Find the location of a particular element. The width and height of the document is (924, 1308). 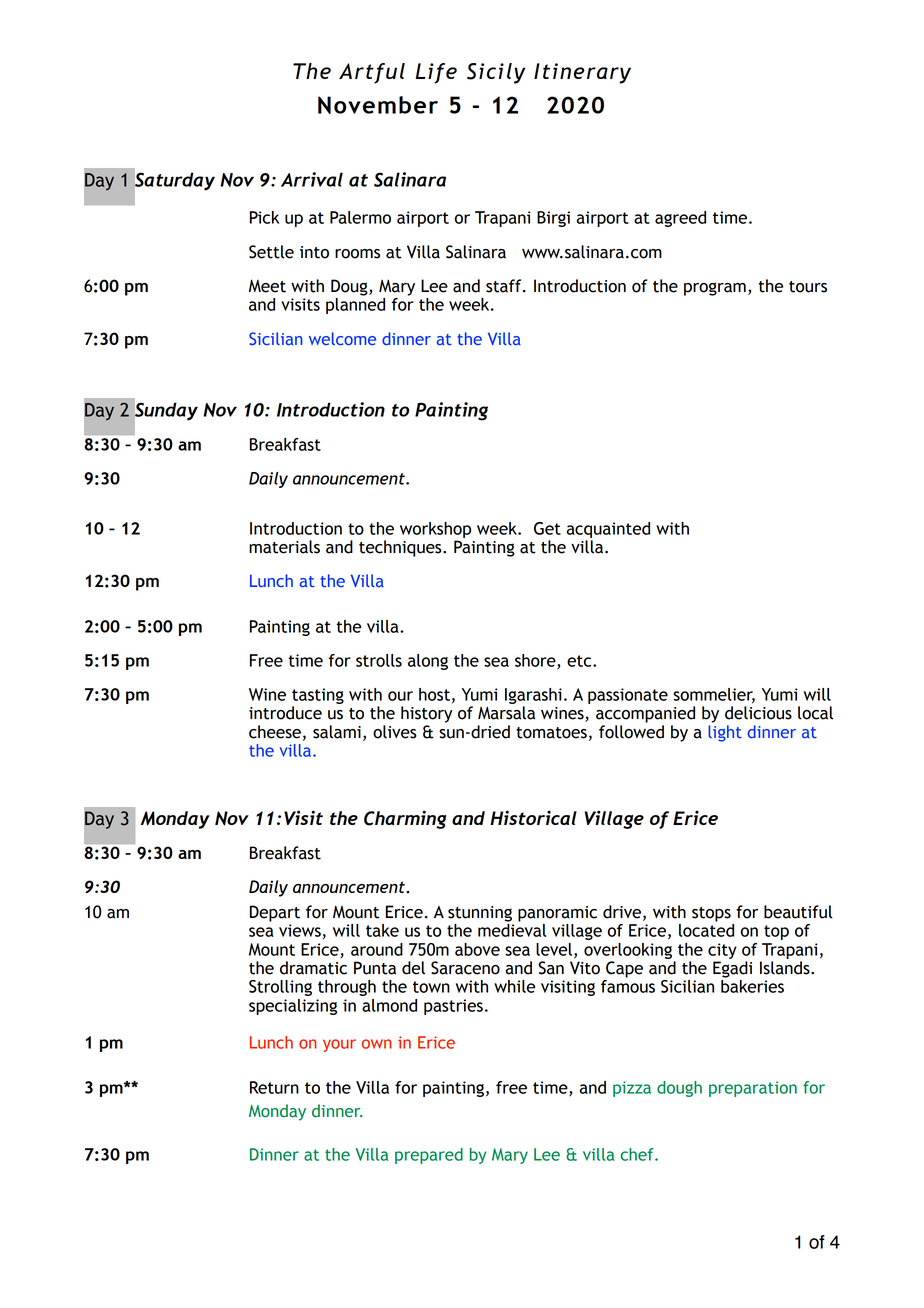

Return is located at coordinates (274, 1087).
